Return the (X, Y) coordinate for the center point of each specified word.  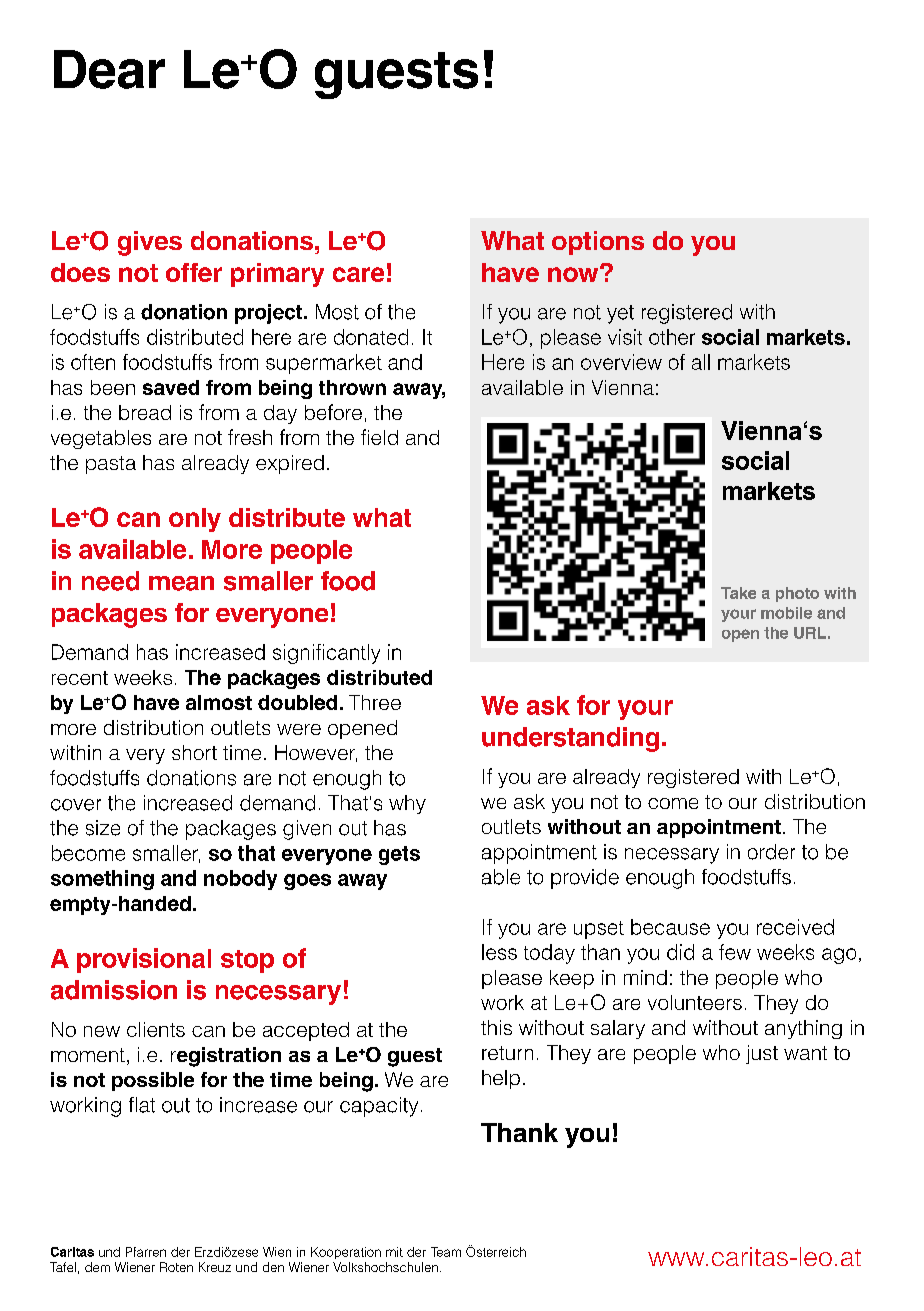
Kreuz (215, 1267)
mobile (786, 613)
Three (375, 702)
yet (620, 314)
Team (446, 1252)
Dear (109, 69)
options (598, 243)
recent (80, 678)
